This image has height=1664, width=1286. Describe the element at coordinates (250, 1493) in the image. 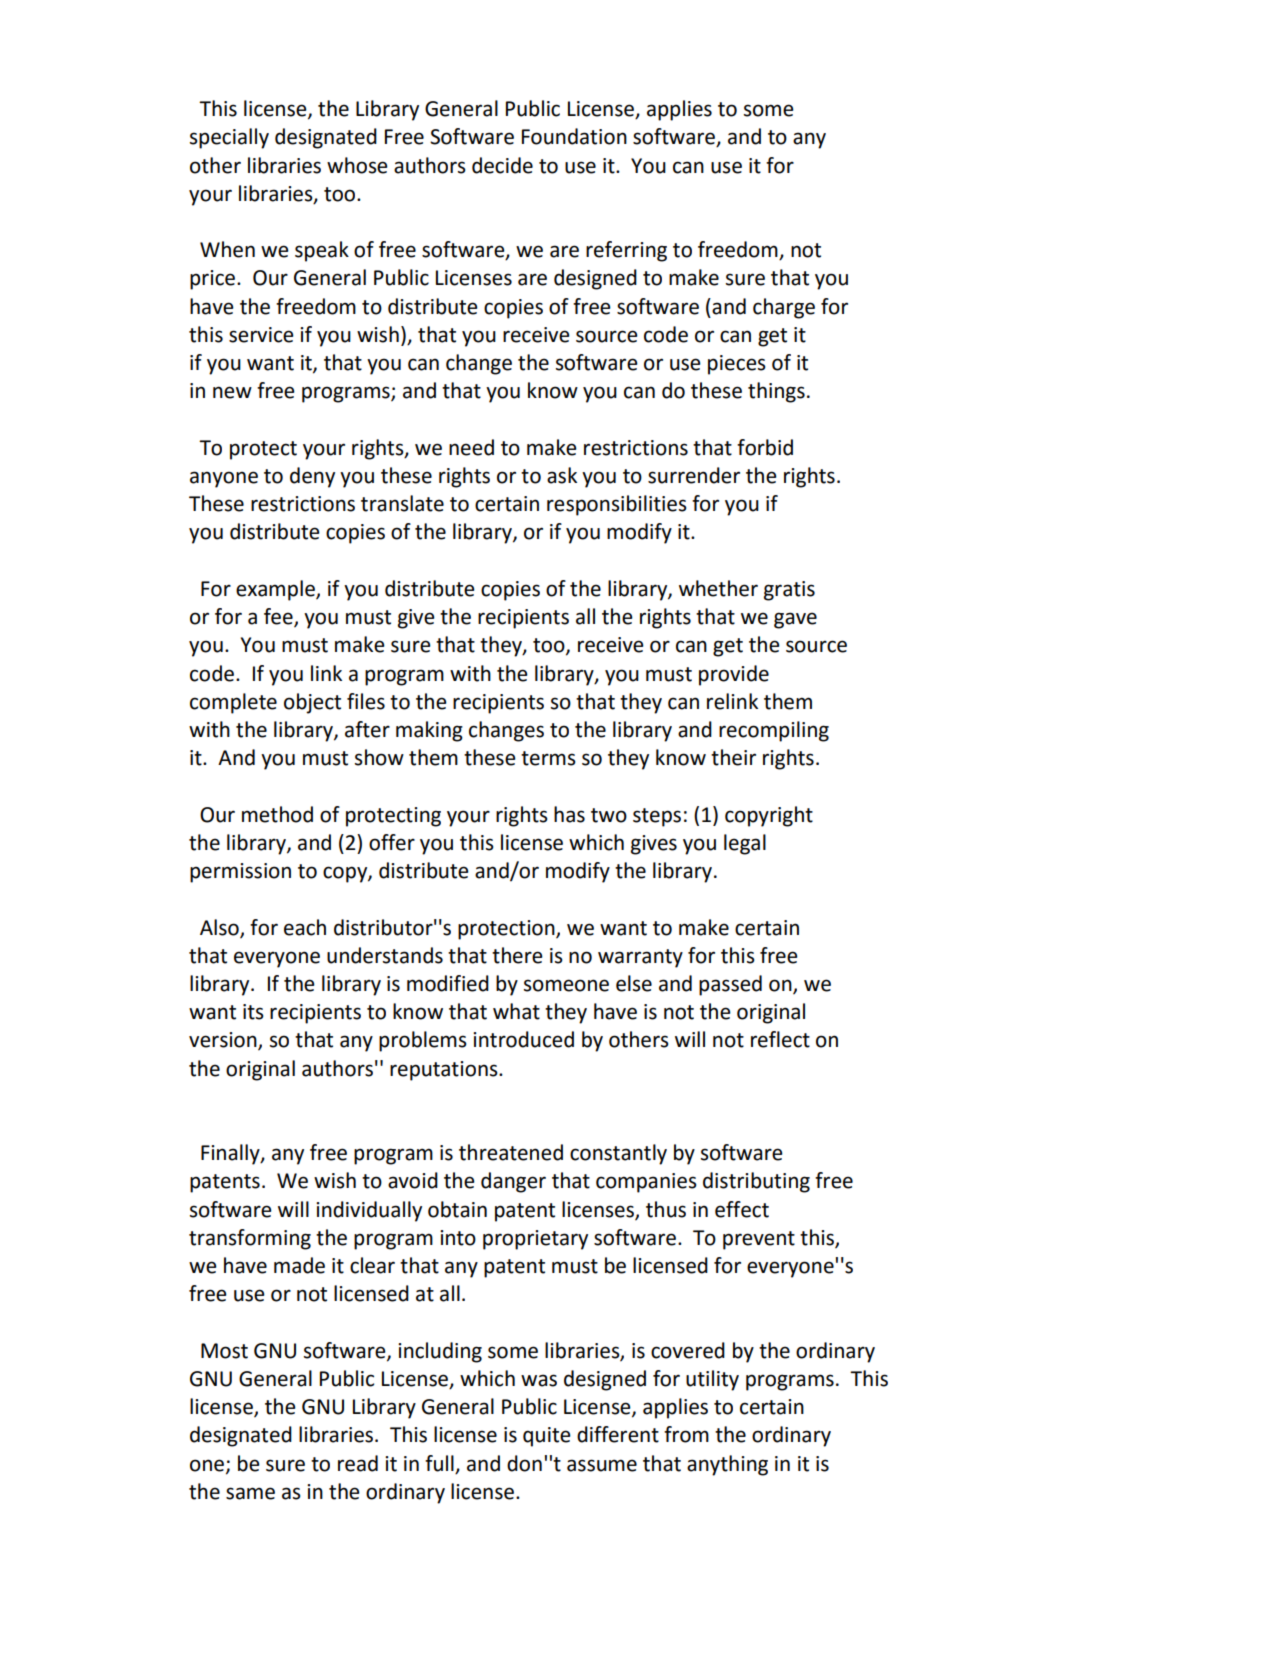

I see `same` at that location.
